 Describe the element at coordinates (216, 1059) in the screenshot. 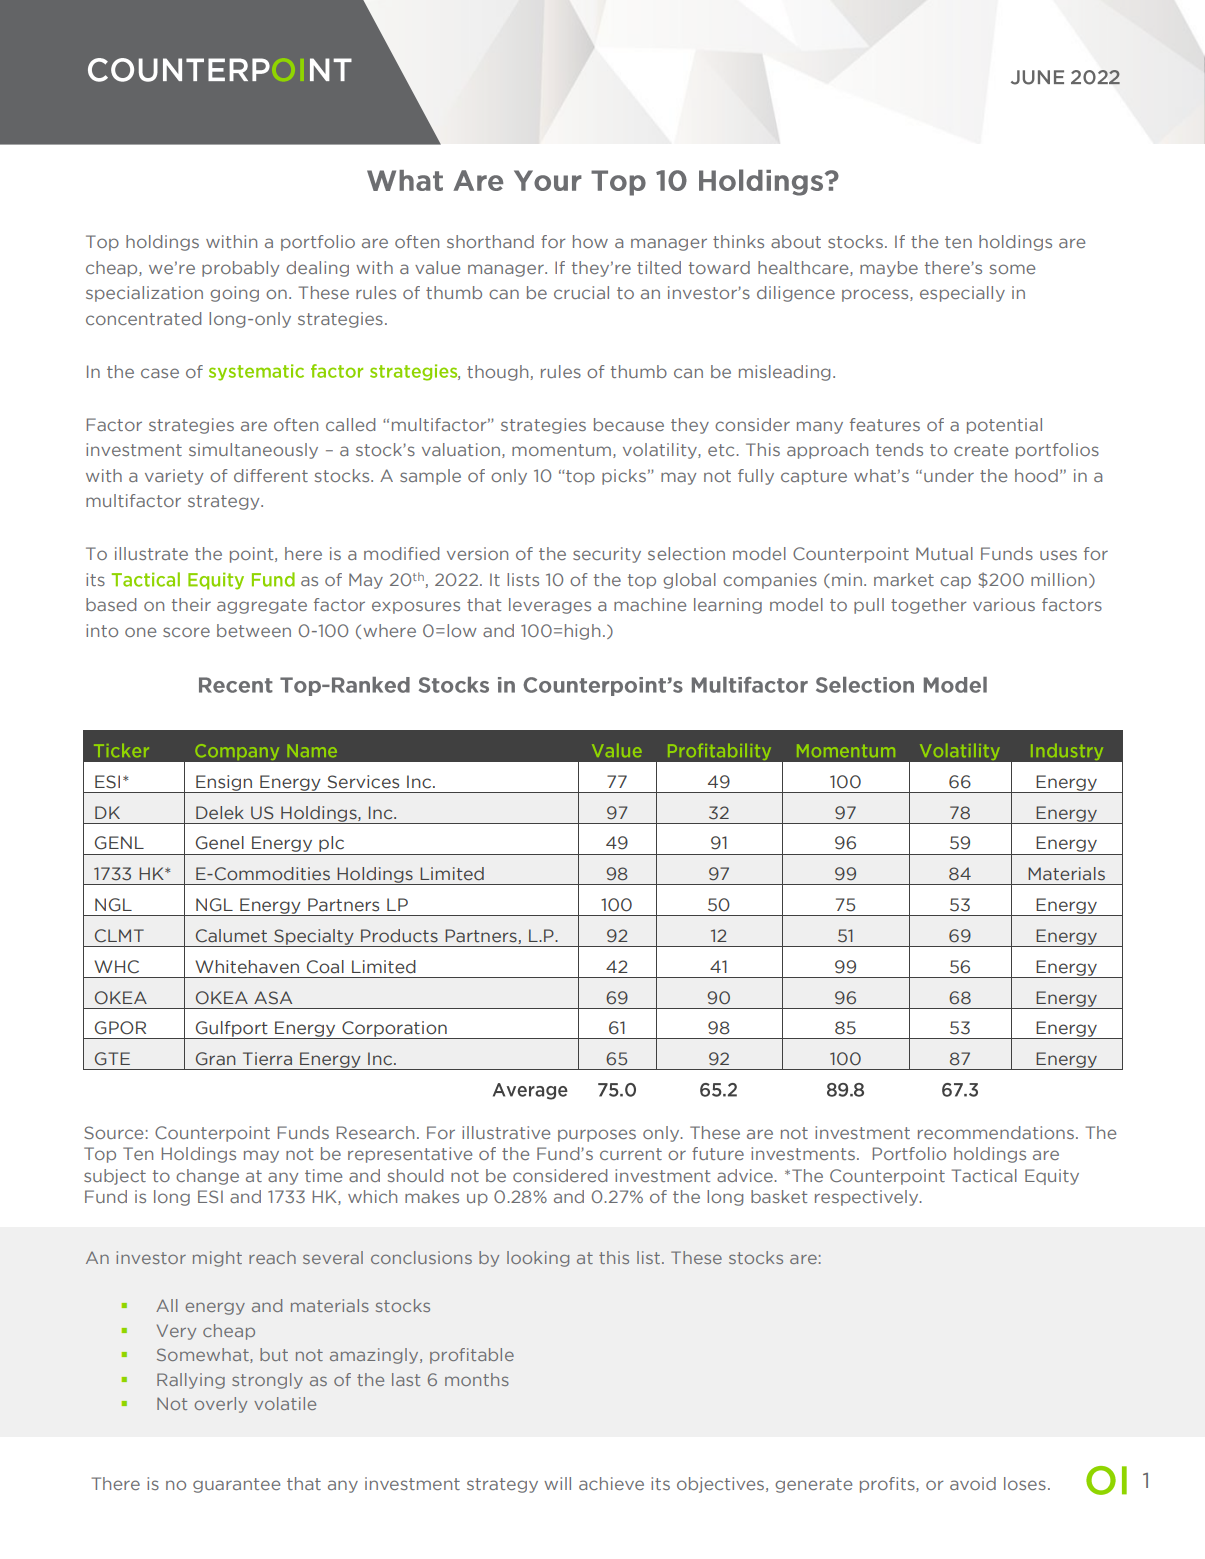

I see `Gran` at that location.
